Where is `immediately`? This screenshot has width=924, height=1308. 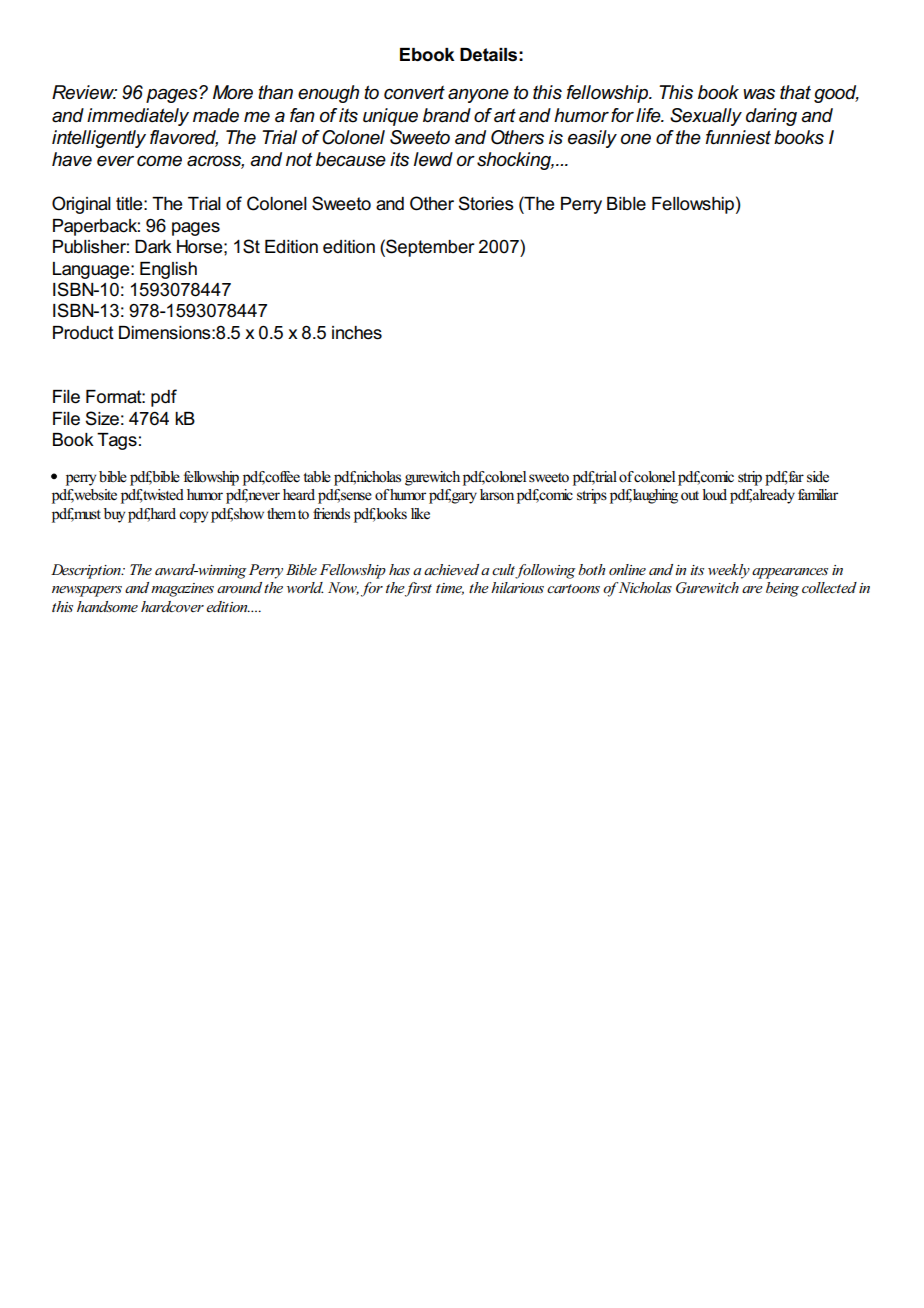 immediately is located at coordinates (138, 117).
